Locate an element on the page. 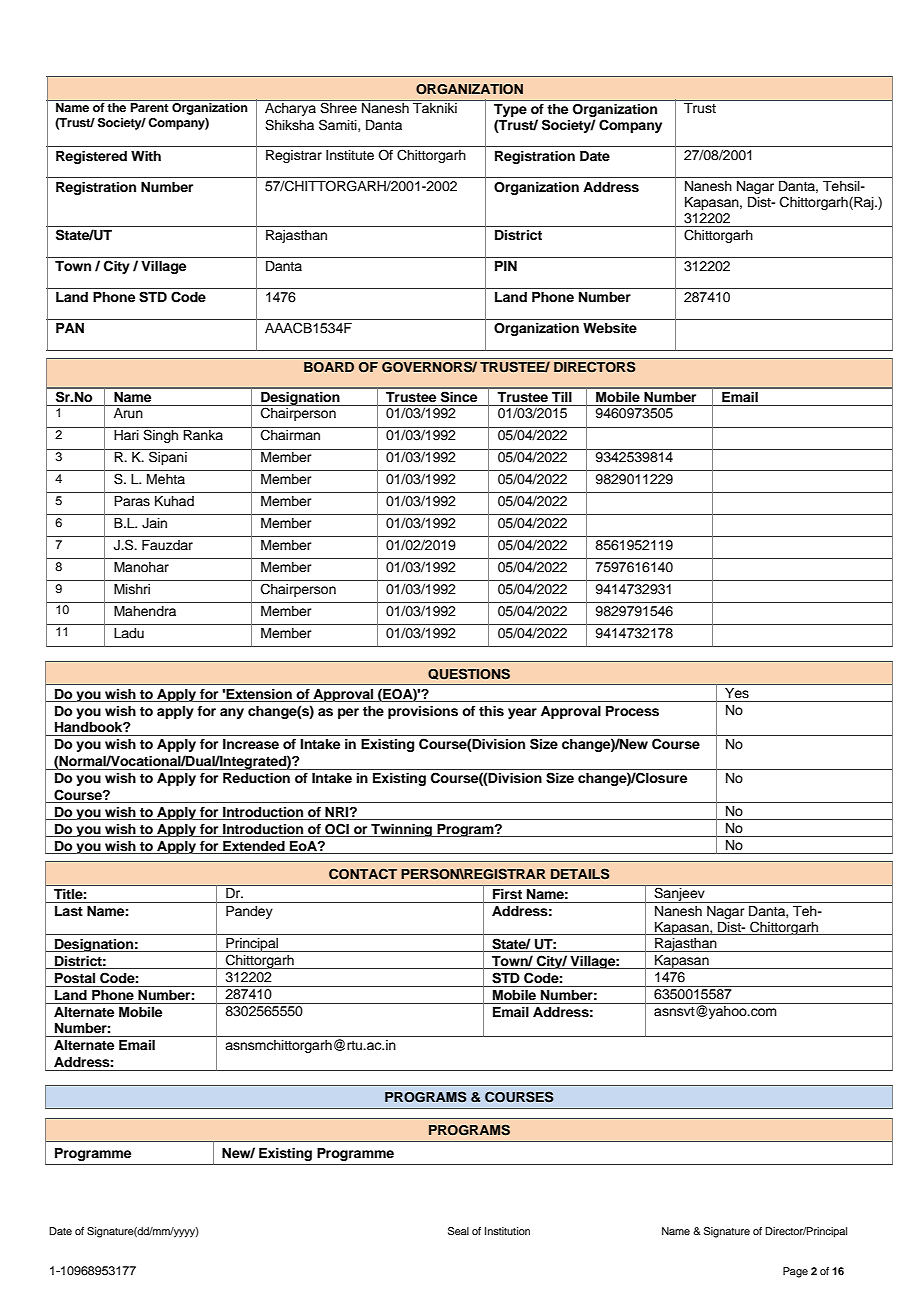 The height and width of the image is (1308, 924). With is located at coordinates (146, 156).
